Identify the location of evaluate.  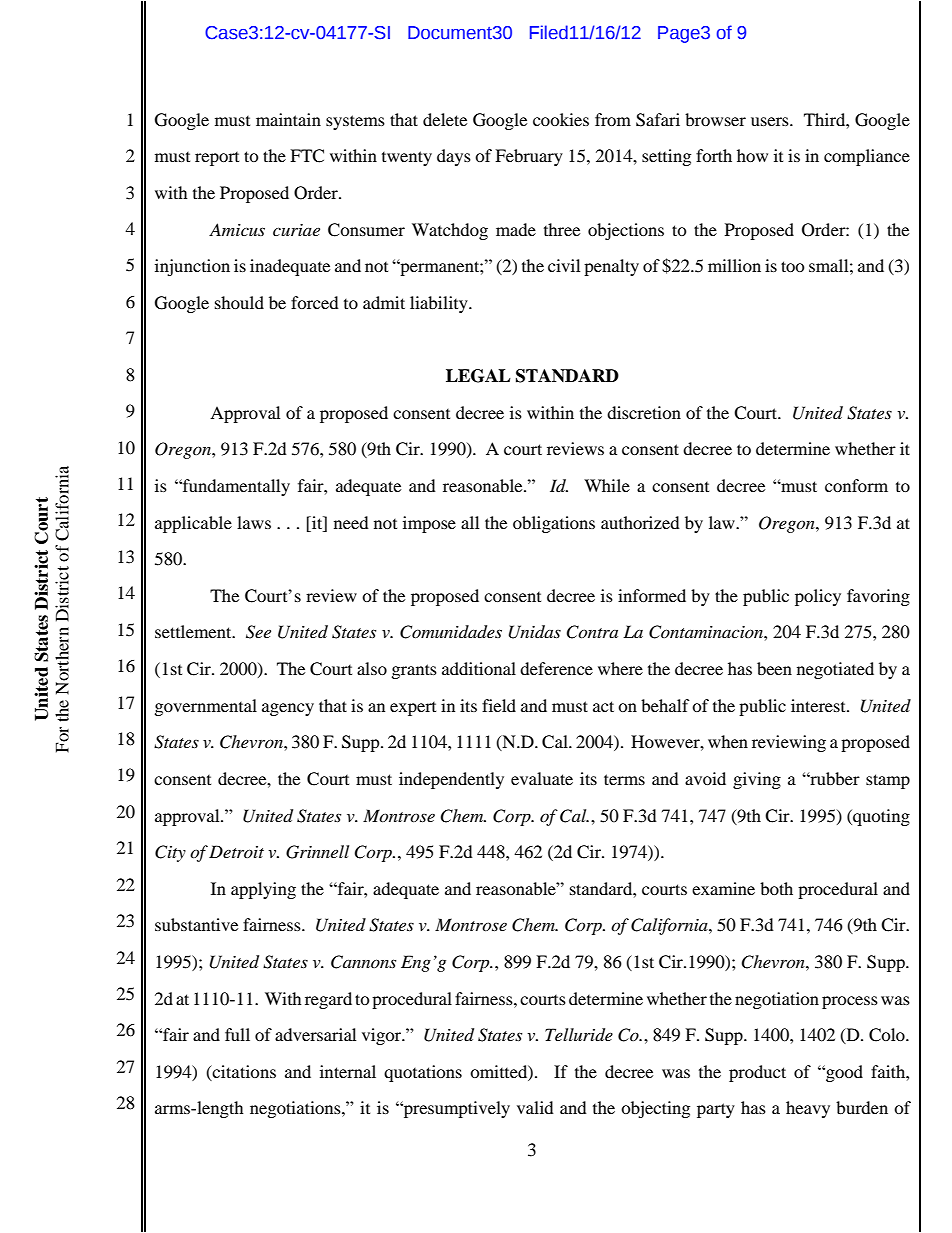
(542, 778).
